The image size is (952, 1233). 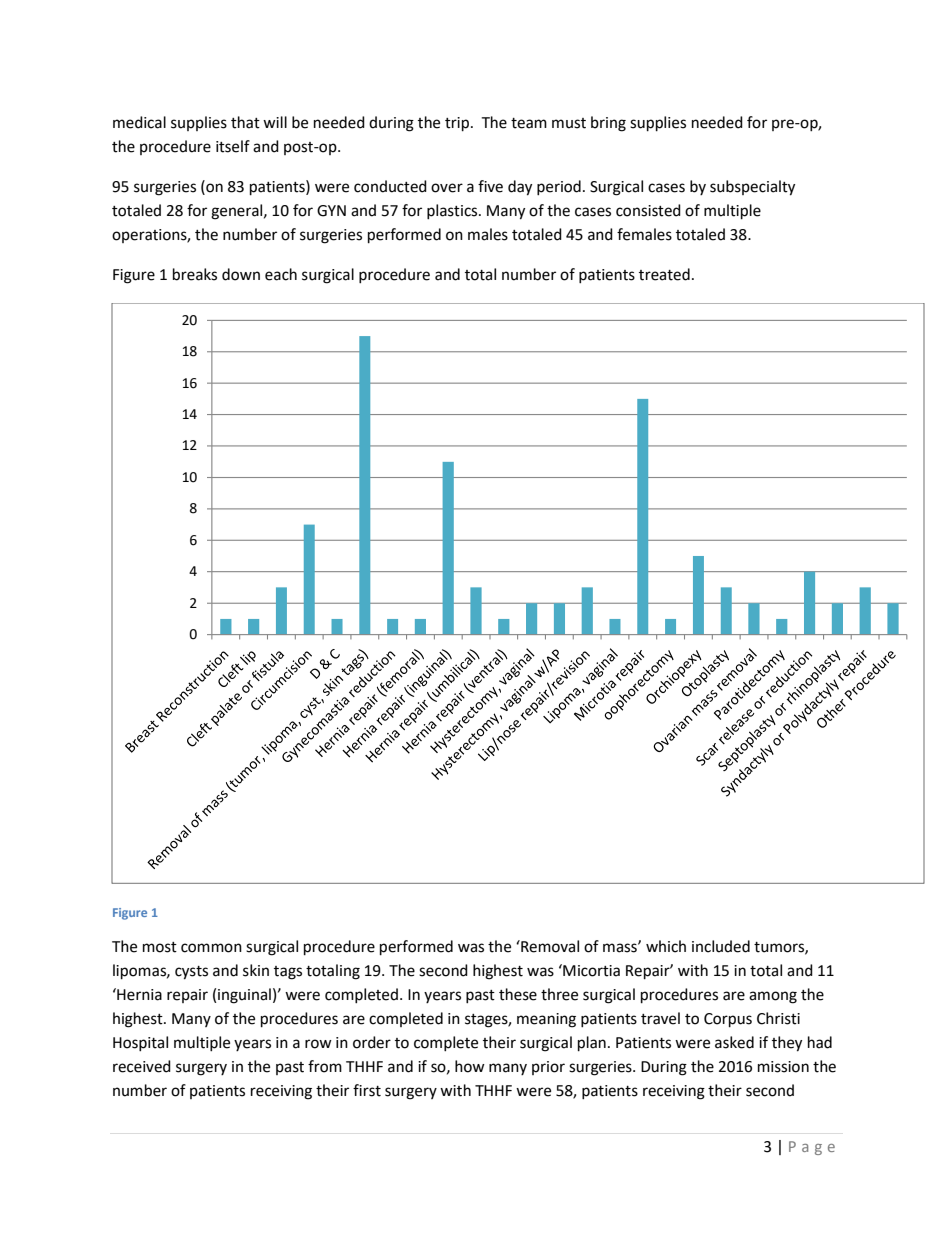 What do you see at coordinates (142, 1066) in the screenshot?
I see `received` at bounding box center [142, 1066].
